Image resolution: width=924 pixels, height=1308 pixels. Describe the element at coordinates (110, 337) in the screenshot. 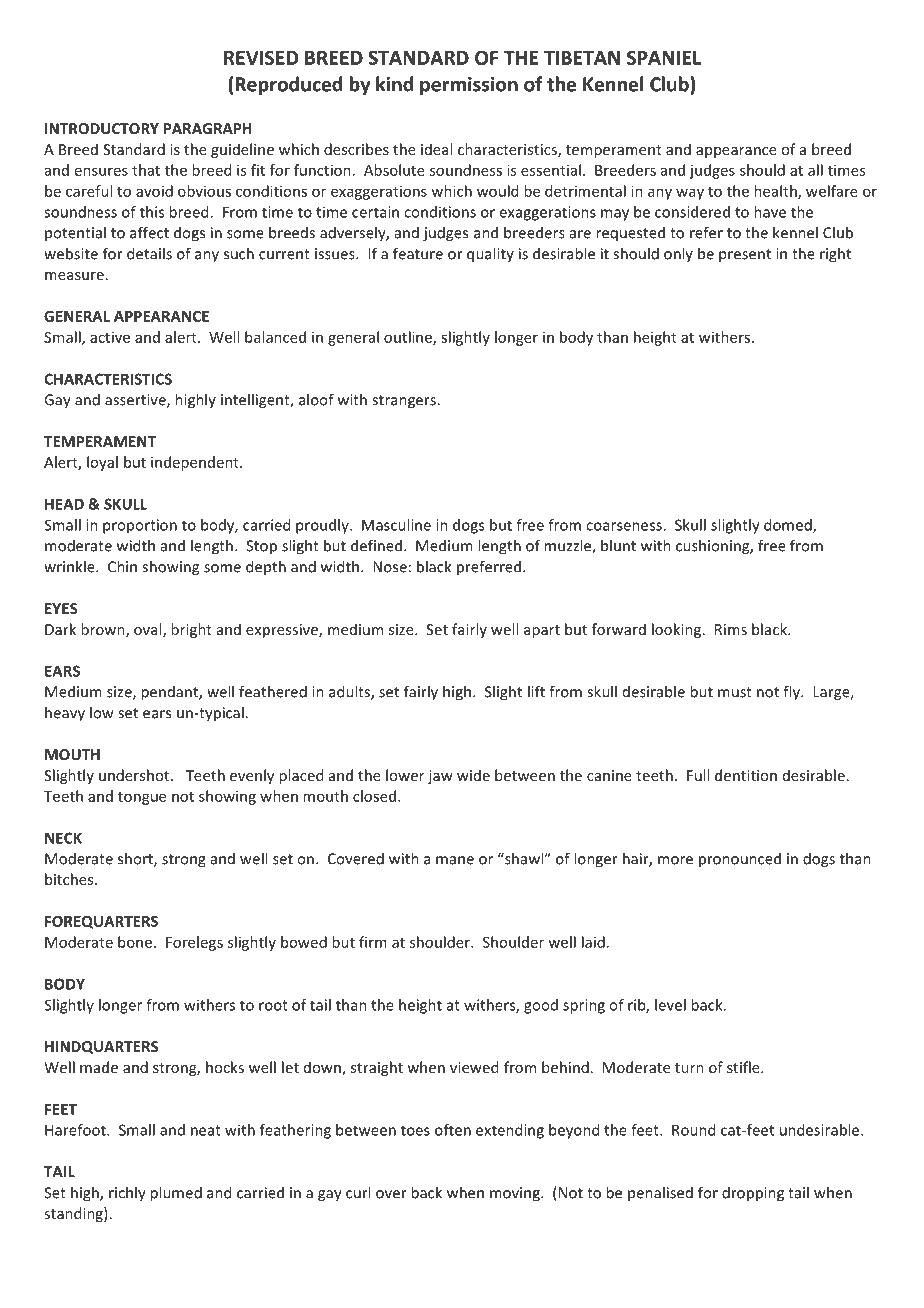

I see `active` at that location.
